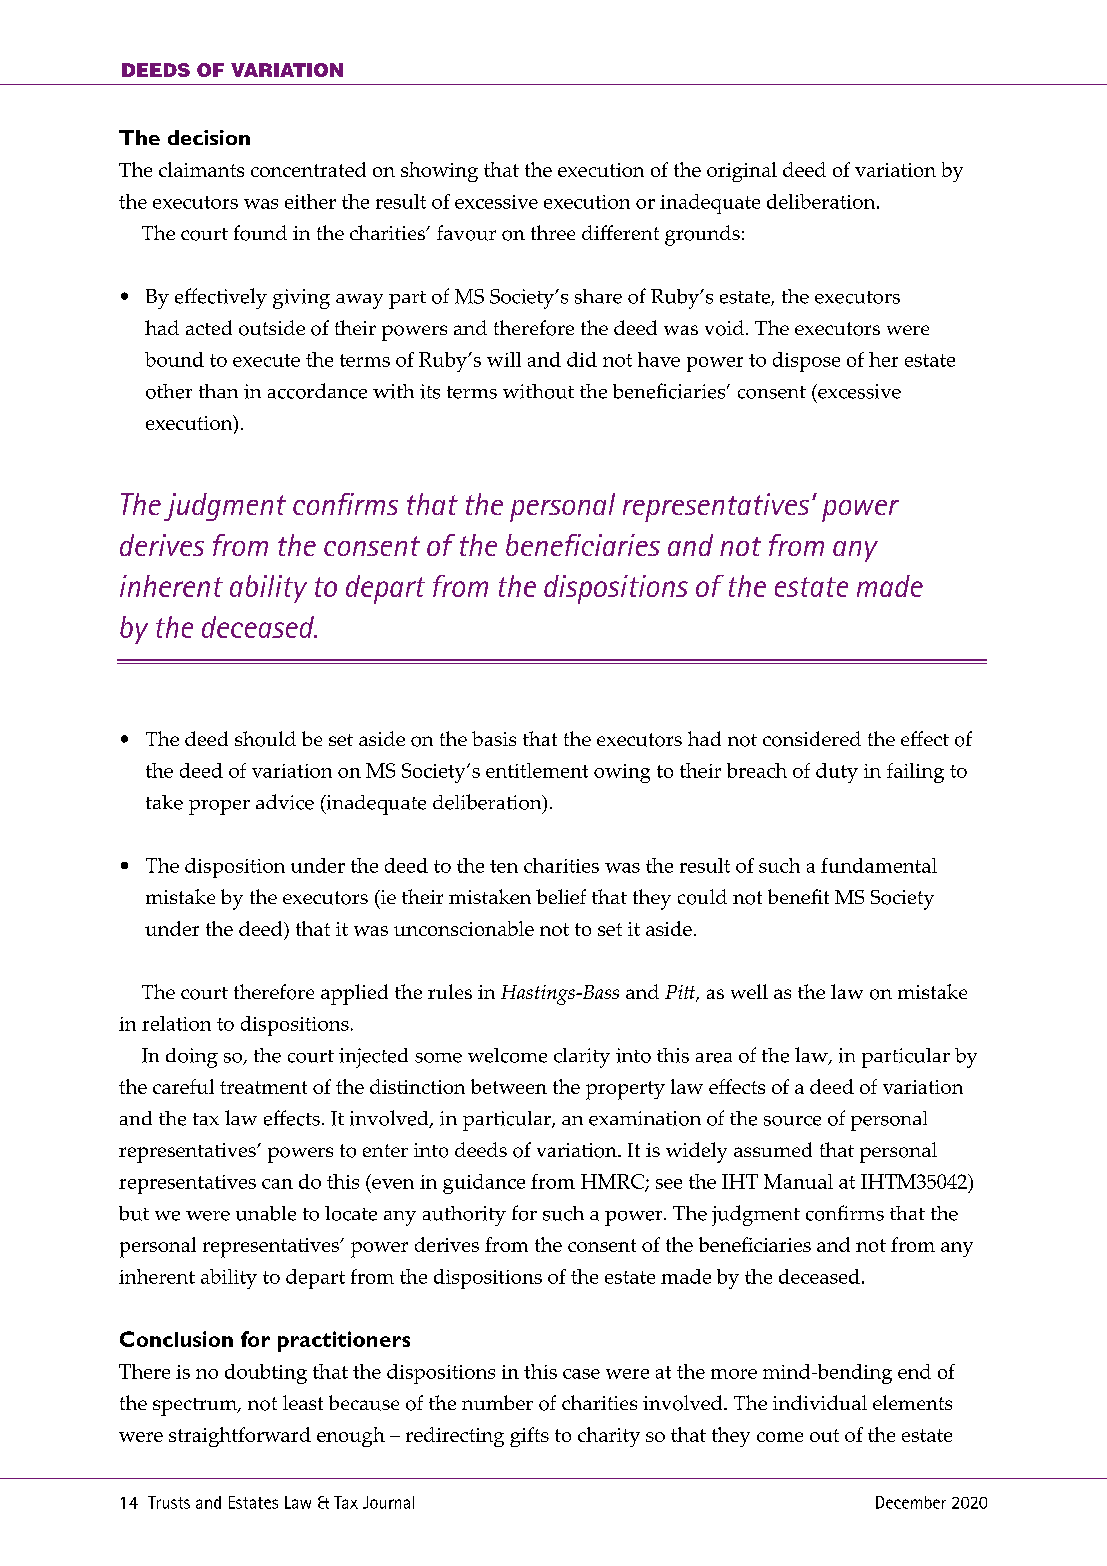 The height and width of the document is (1566, 1107). What do you see at coordinates (240, 1437) in the document?
I see `straightforward` at bounding box center [240, 1437].
